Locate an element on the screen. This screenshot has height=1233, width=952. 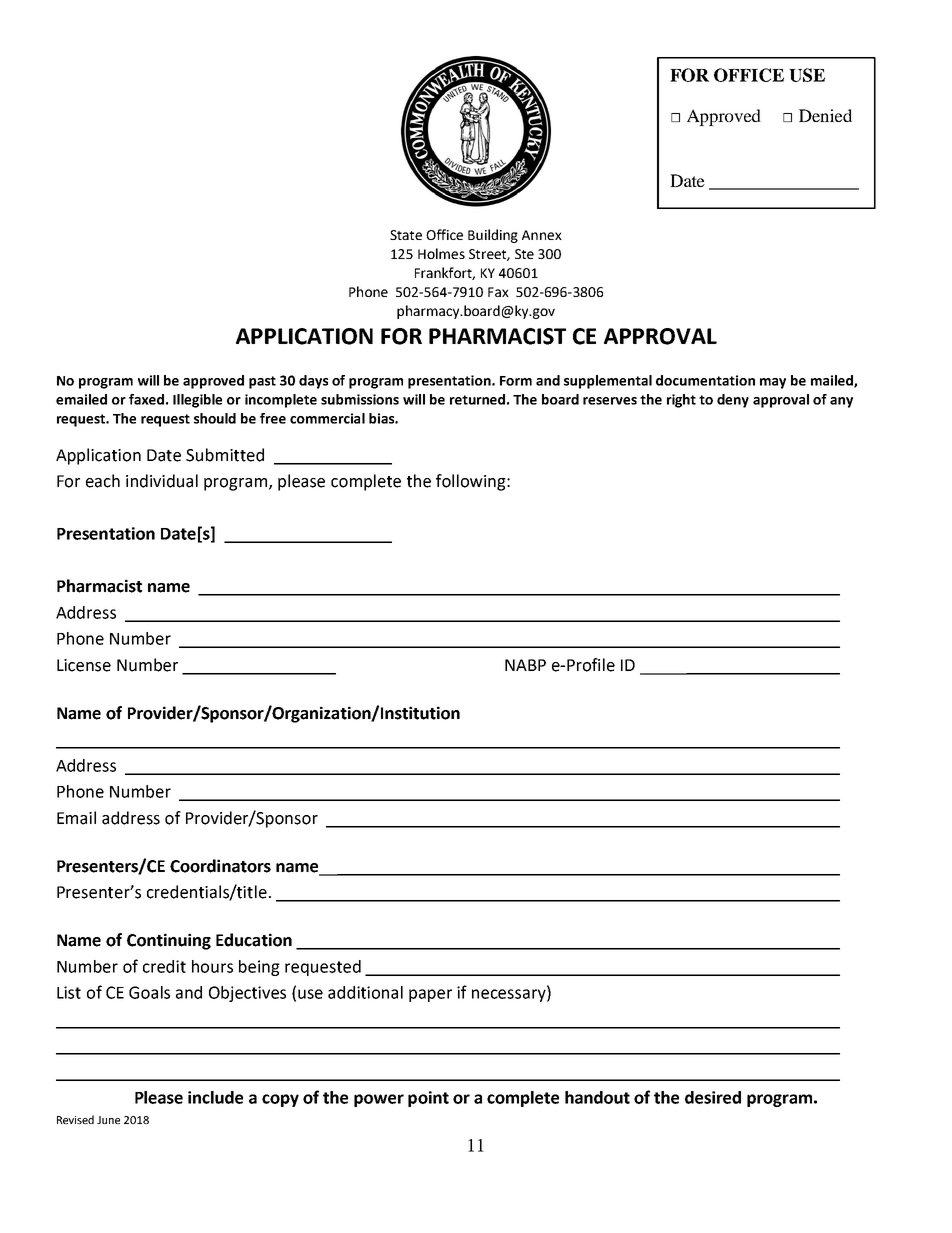
State is located at coordinates (406, 235).
